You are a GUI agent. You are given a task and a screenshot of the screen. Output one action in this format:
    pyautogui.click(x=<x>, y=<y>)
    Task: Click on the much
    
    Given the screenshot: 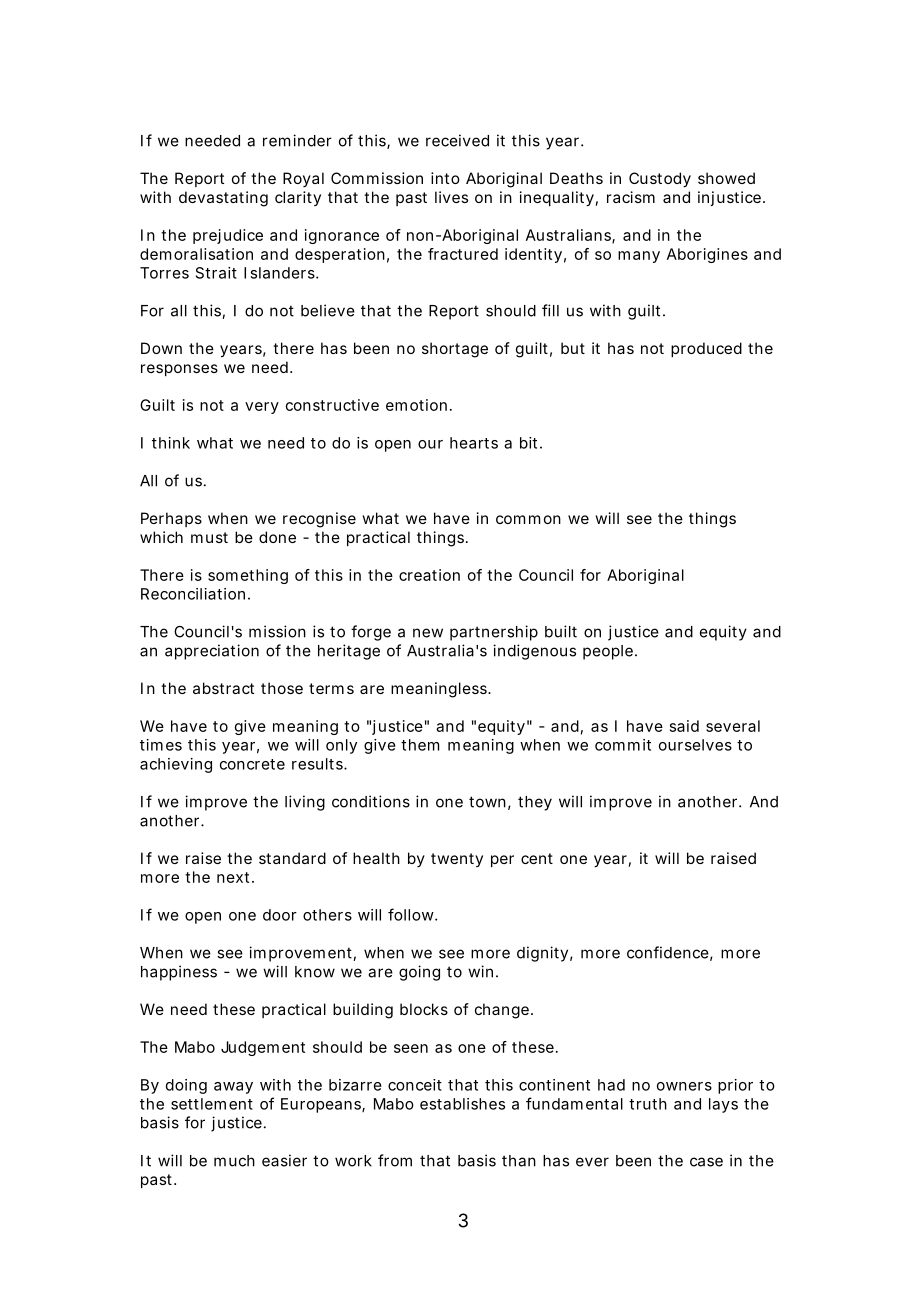 What is the action you would take?
    pyautogui.click(x=234, y=1161)
